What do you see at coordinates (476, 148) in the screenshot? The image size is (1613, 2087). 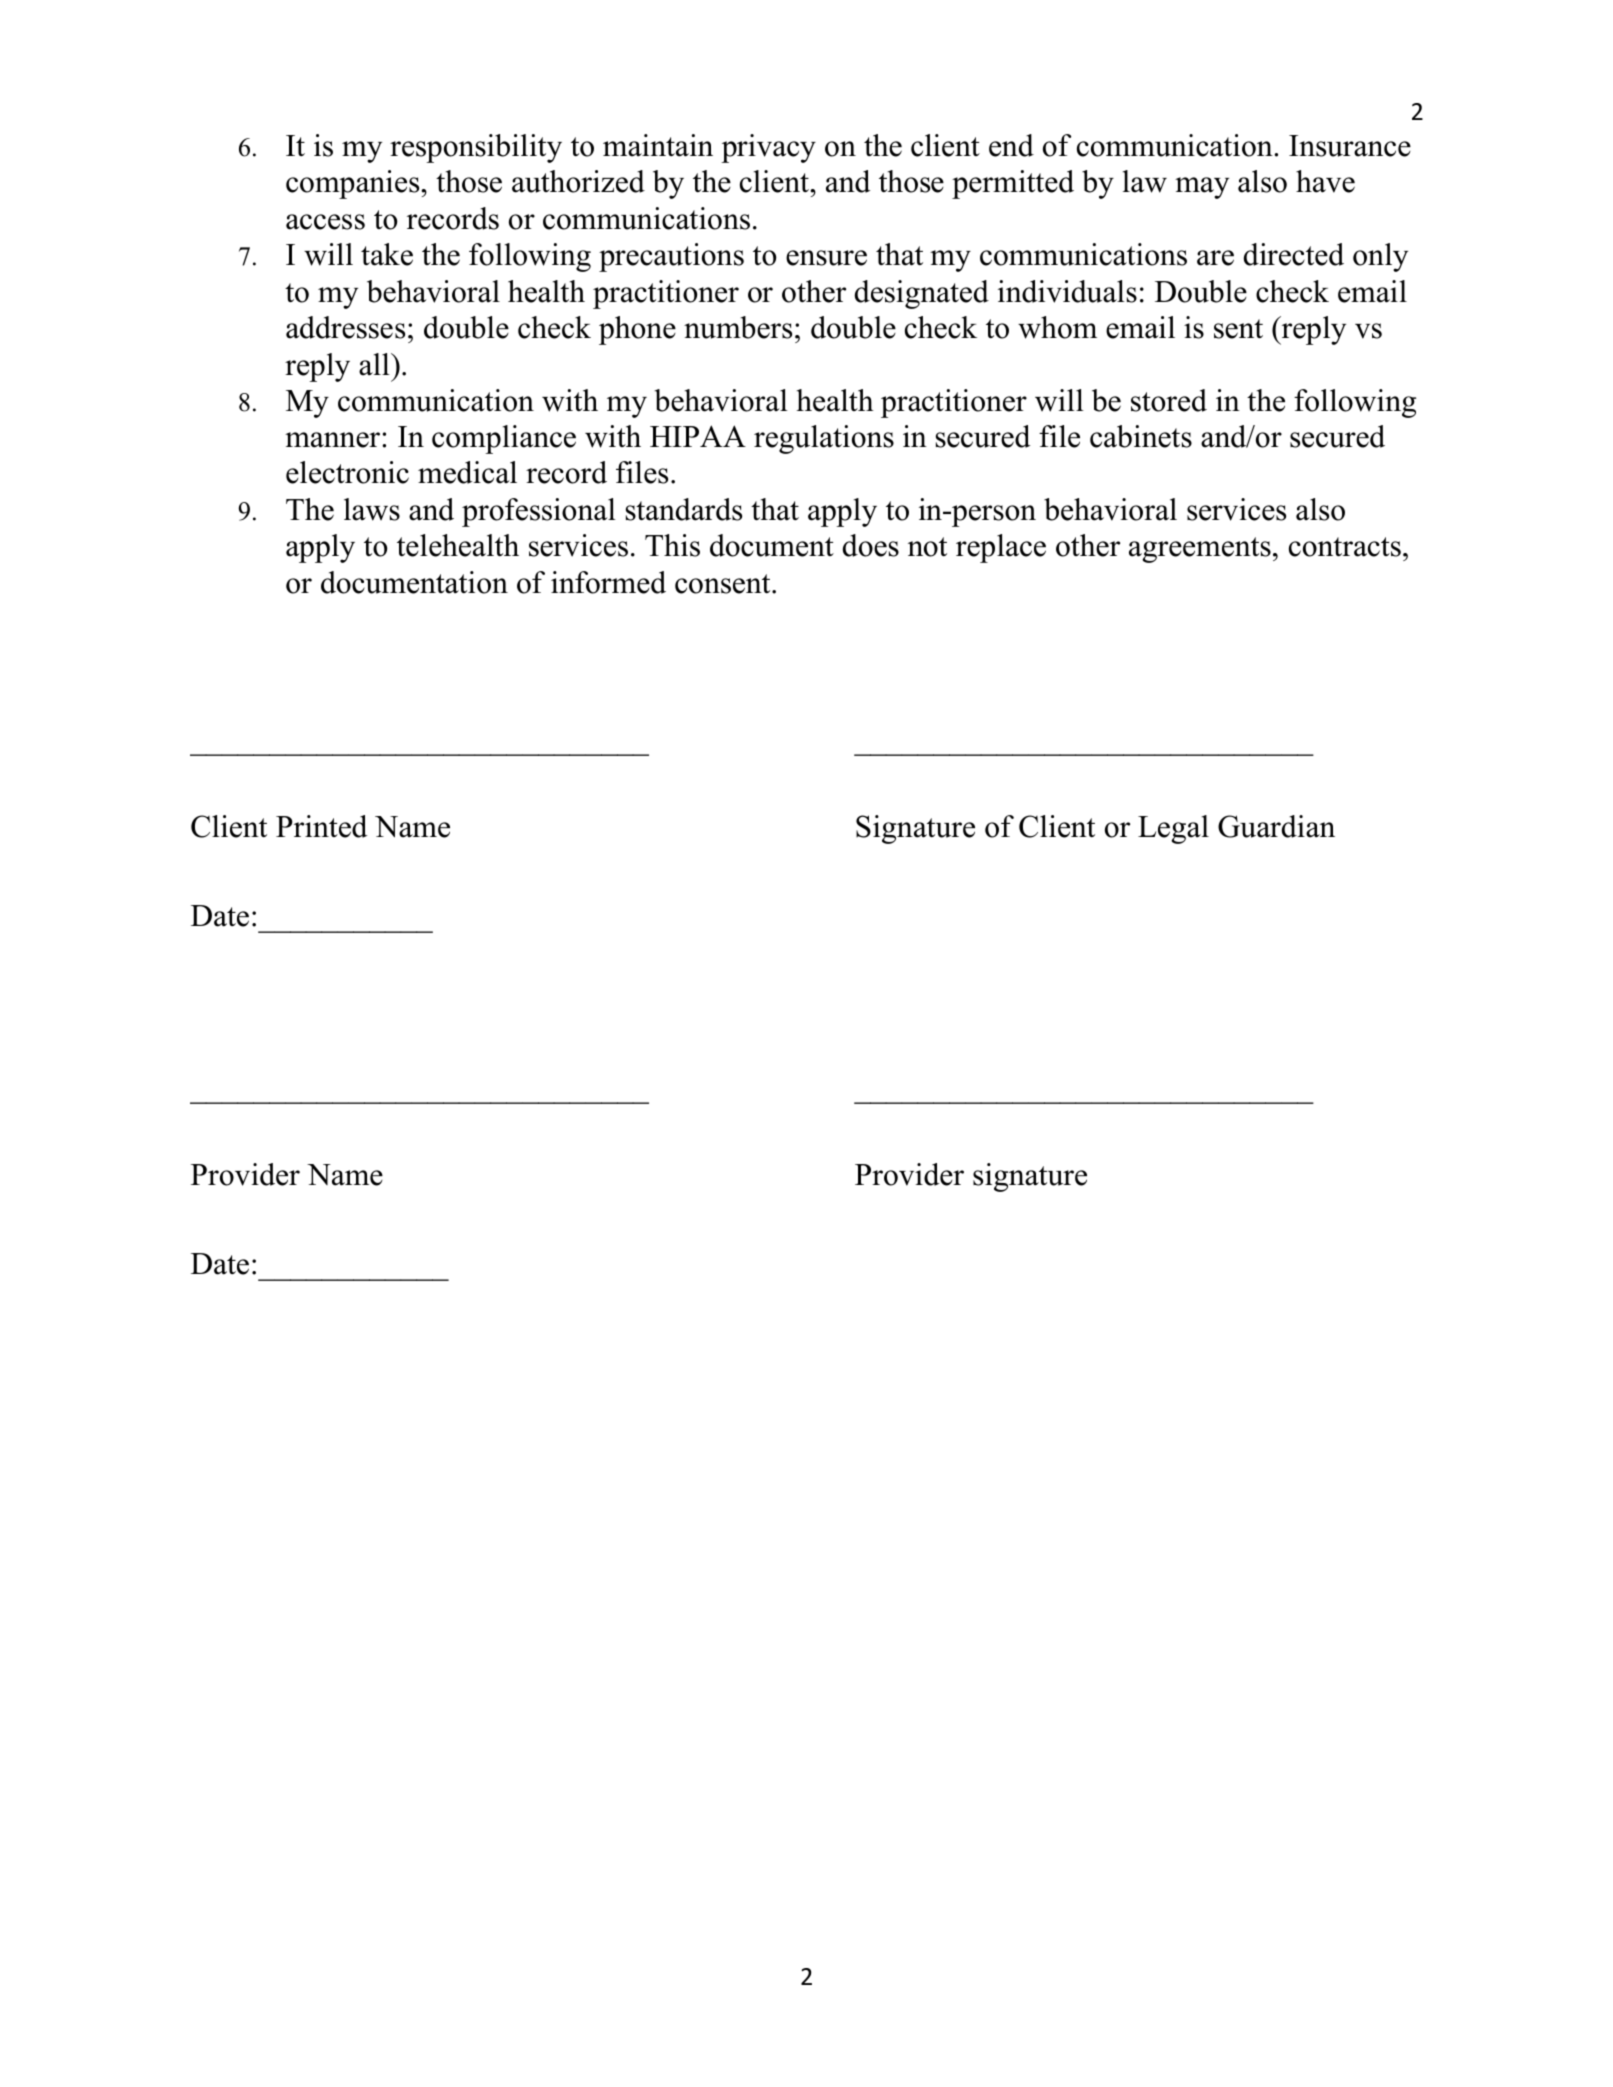 I see `responsibility` at bounding box center [476, 148].
